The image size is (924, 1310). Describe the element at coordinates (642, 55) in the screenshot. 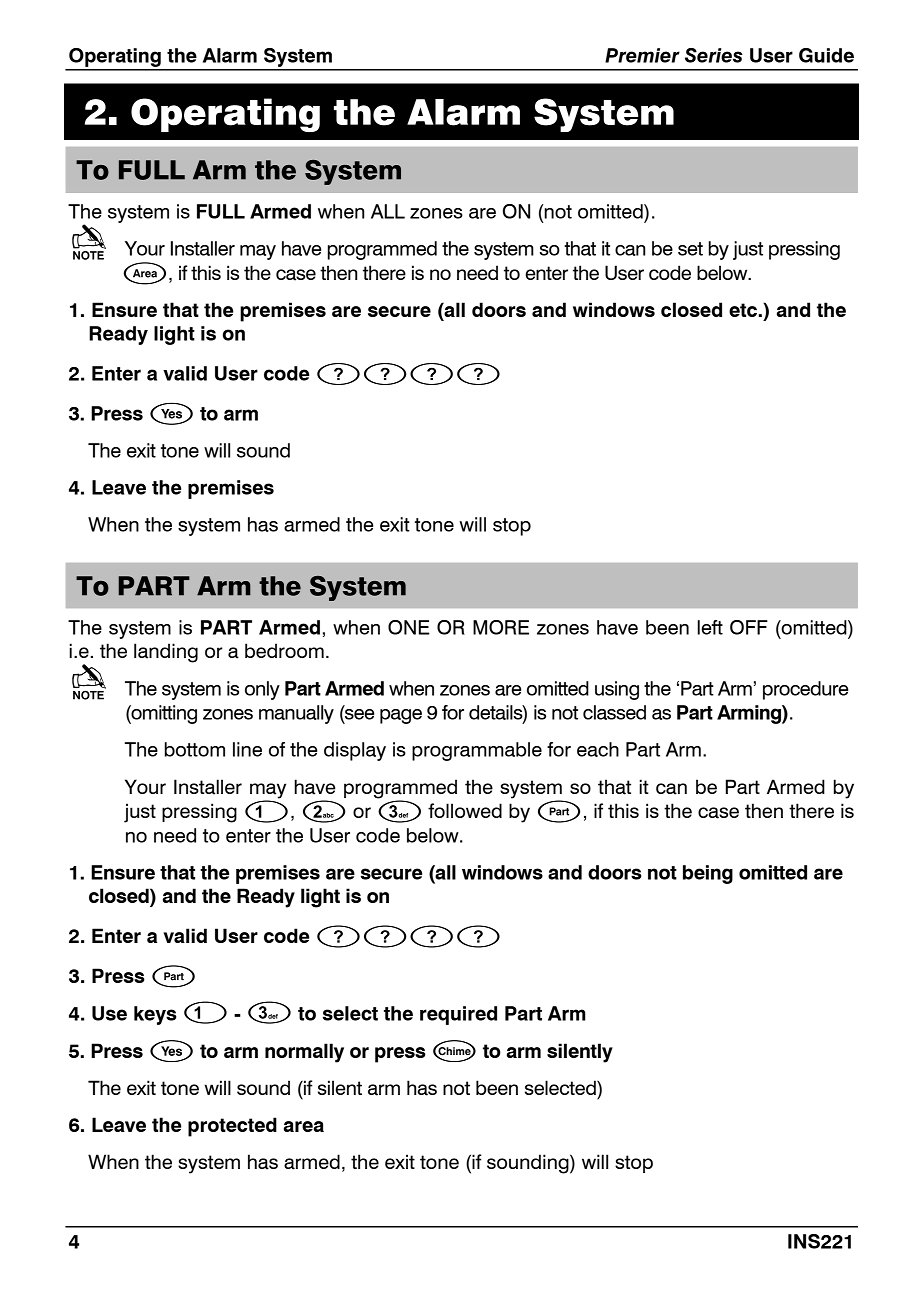

I see `Premier` at that location.
